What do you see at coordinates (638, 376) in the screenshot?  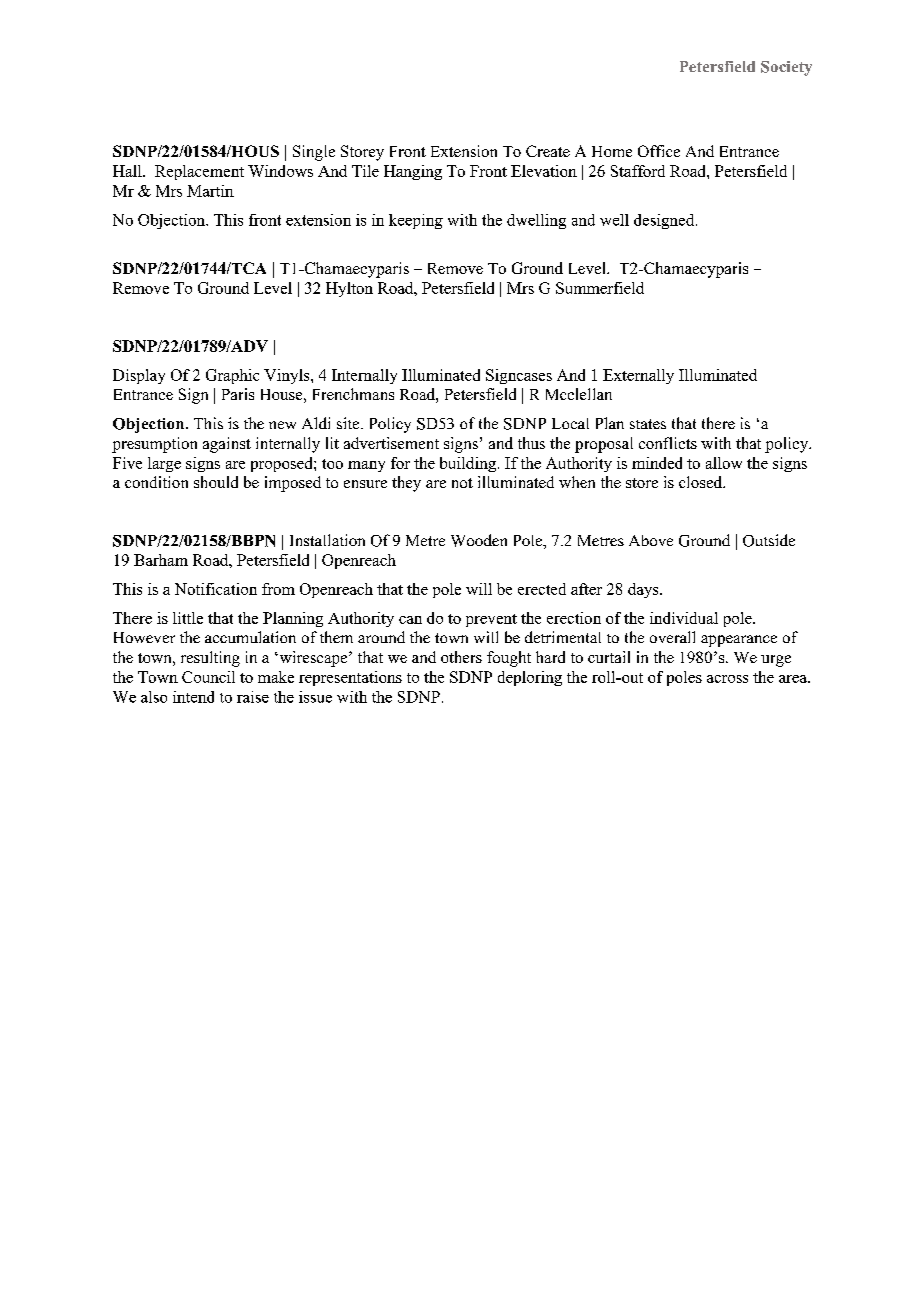 I see `Externally` at bounding box center [638, 376].
